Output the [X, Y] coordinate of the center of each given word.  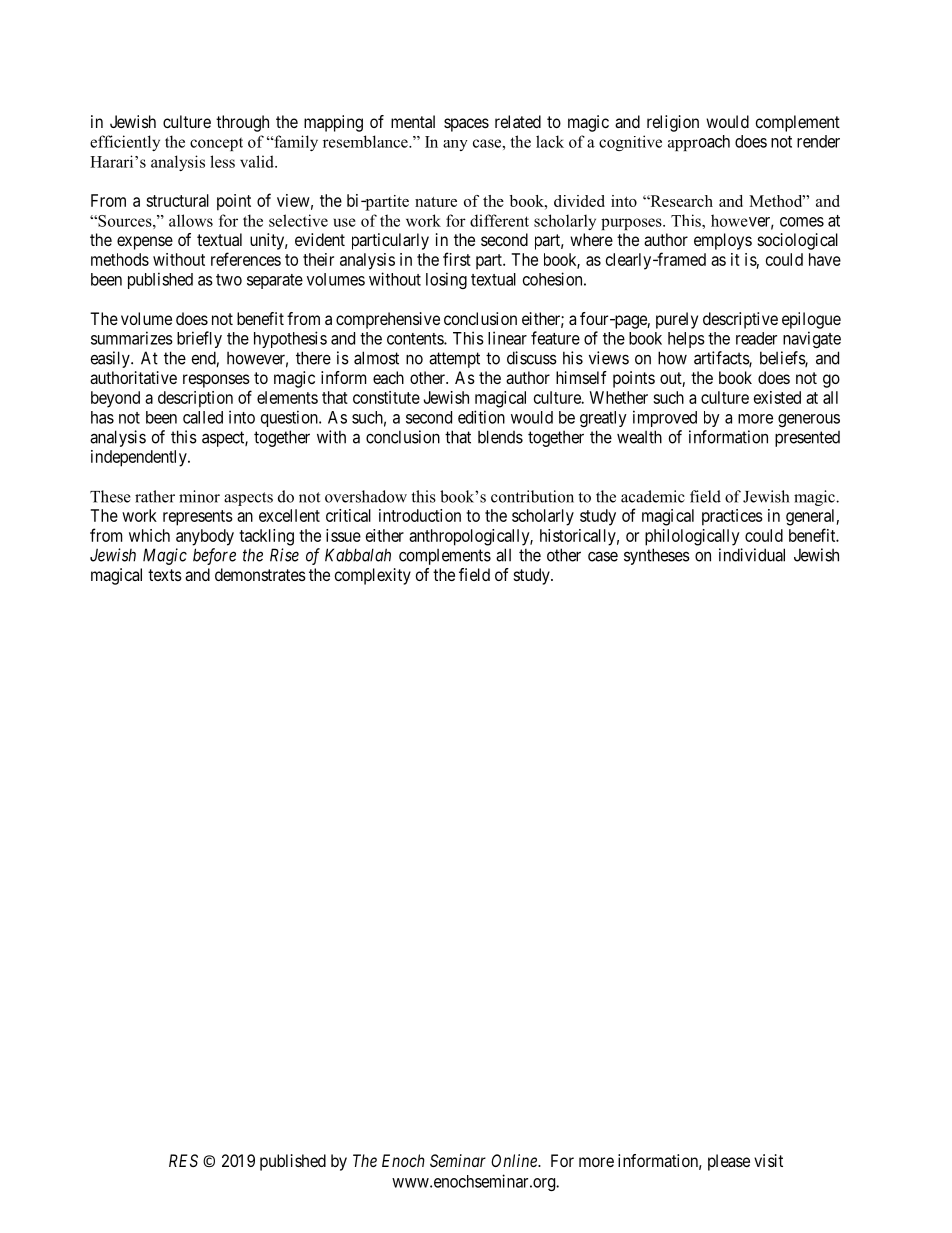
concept [216, 144]
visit [768, 1160]
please [729, 1162]
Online [515, 1160]
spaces [466, 125]
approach [699, 143]
